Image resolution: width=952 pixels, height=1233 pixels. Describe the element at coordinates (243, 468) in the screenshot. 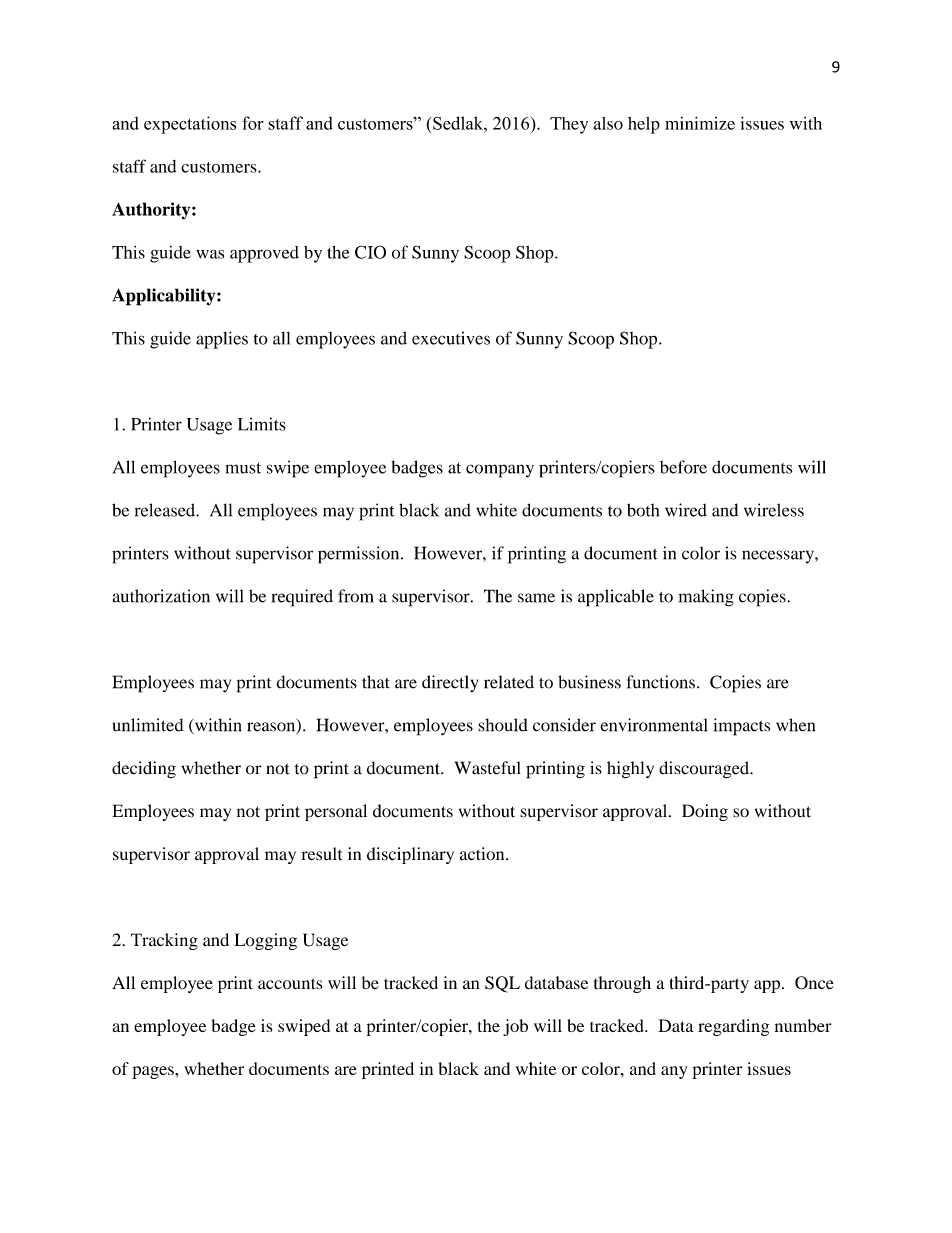

I see `must` at that location.
